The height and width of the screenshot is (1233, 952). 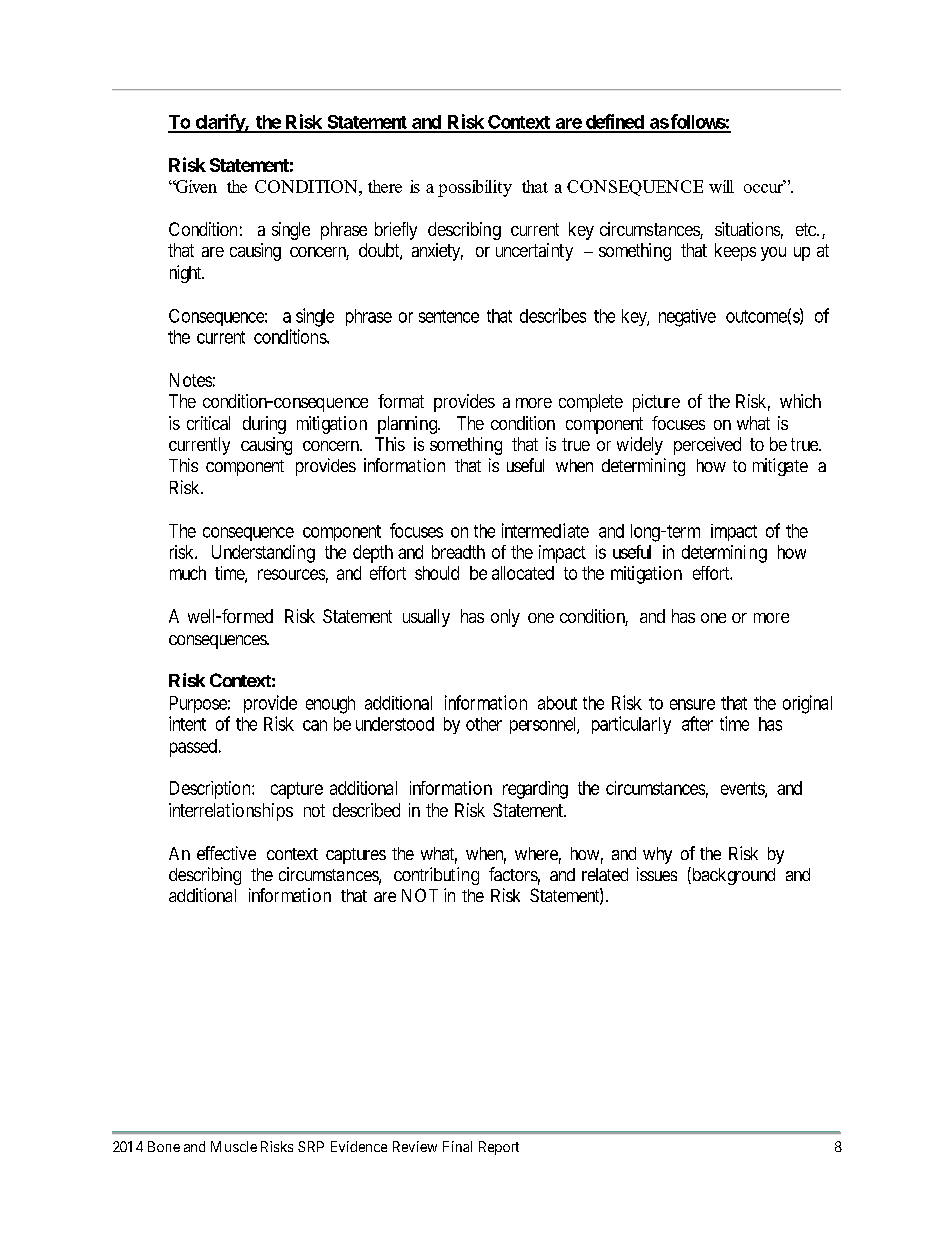 What do you see at coordinates (234, 1146) in the screenshot?
I see `Muscle` at bounding box center [234, 1146].
